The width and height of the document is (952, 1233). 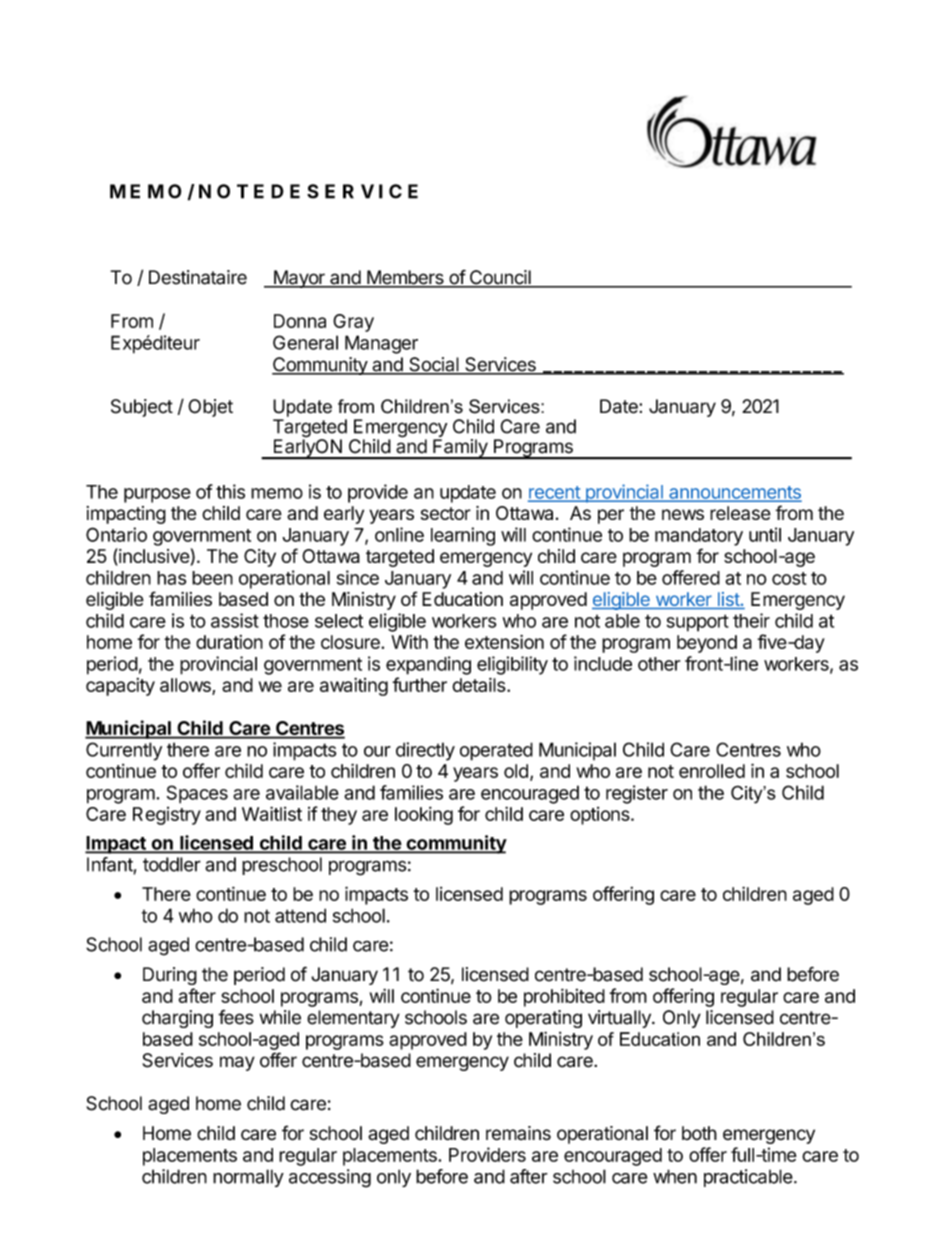 What do you see at coordinates (712, 771) in the document?
I see `enrolled` at bounding box center [712, 771].
